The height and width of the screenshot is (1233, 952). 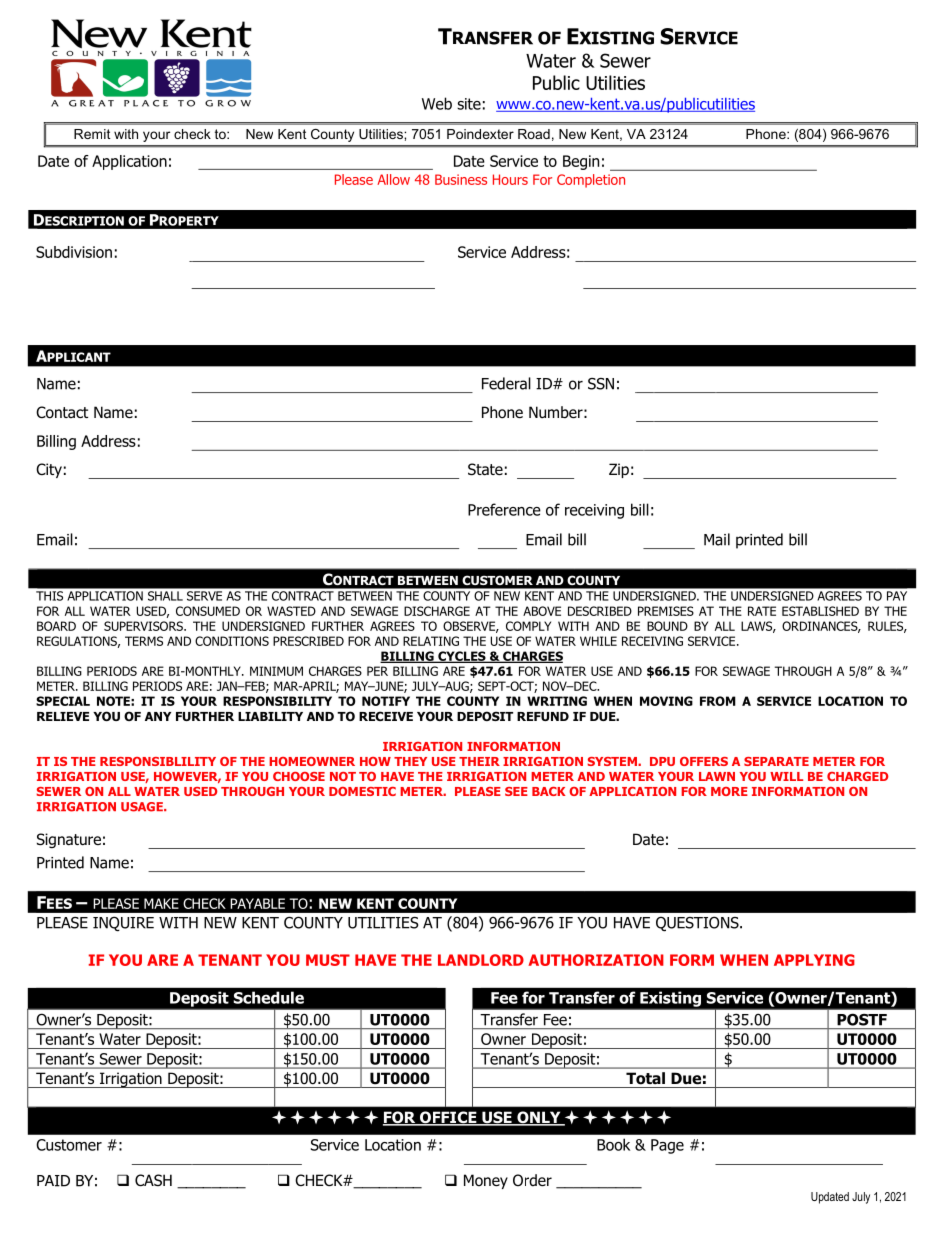 I want to click on Poindexter, so click(x=480, y=134).
